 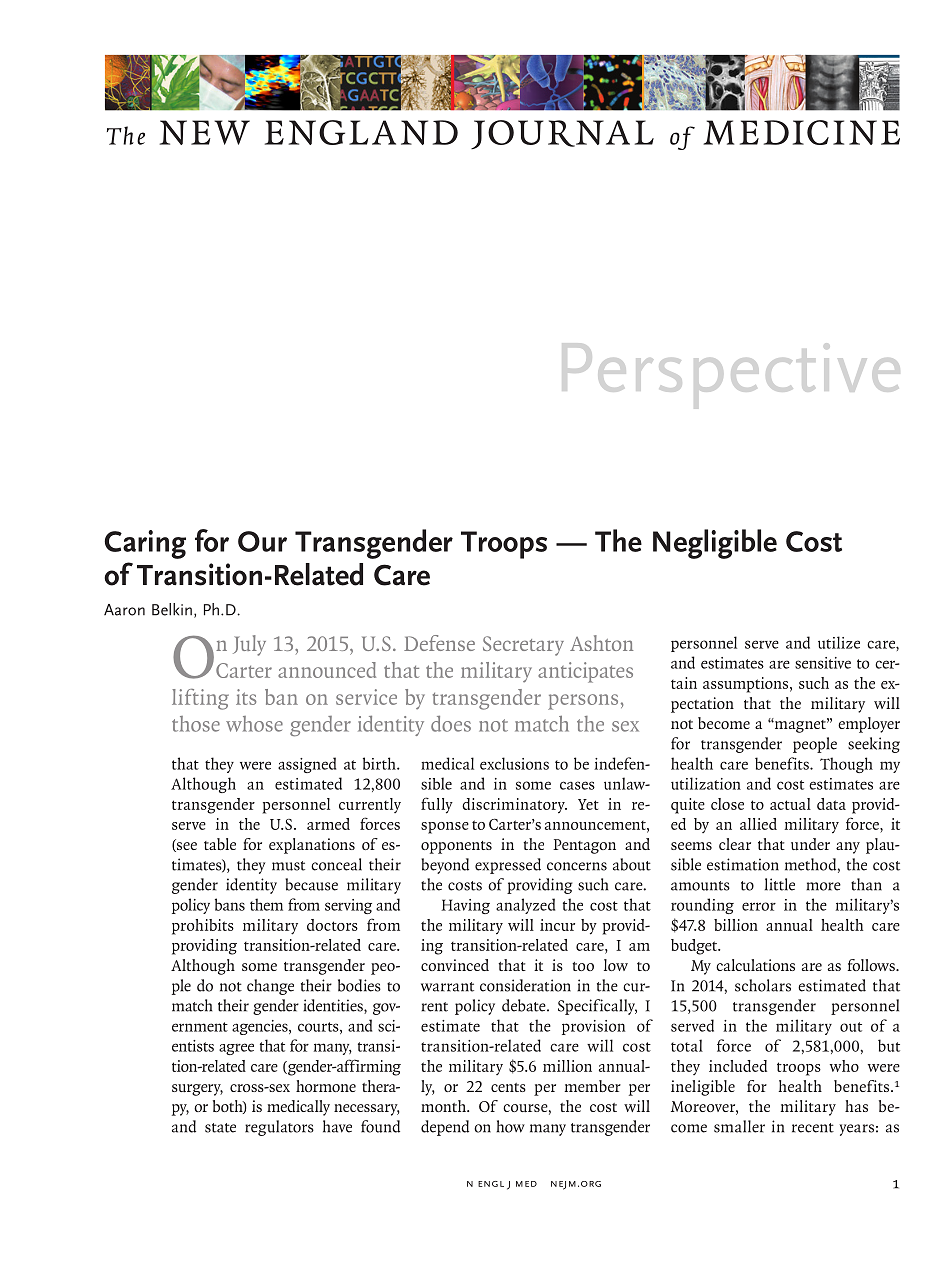 I want to click on NEW, so click(x=205, y=132).
